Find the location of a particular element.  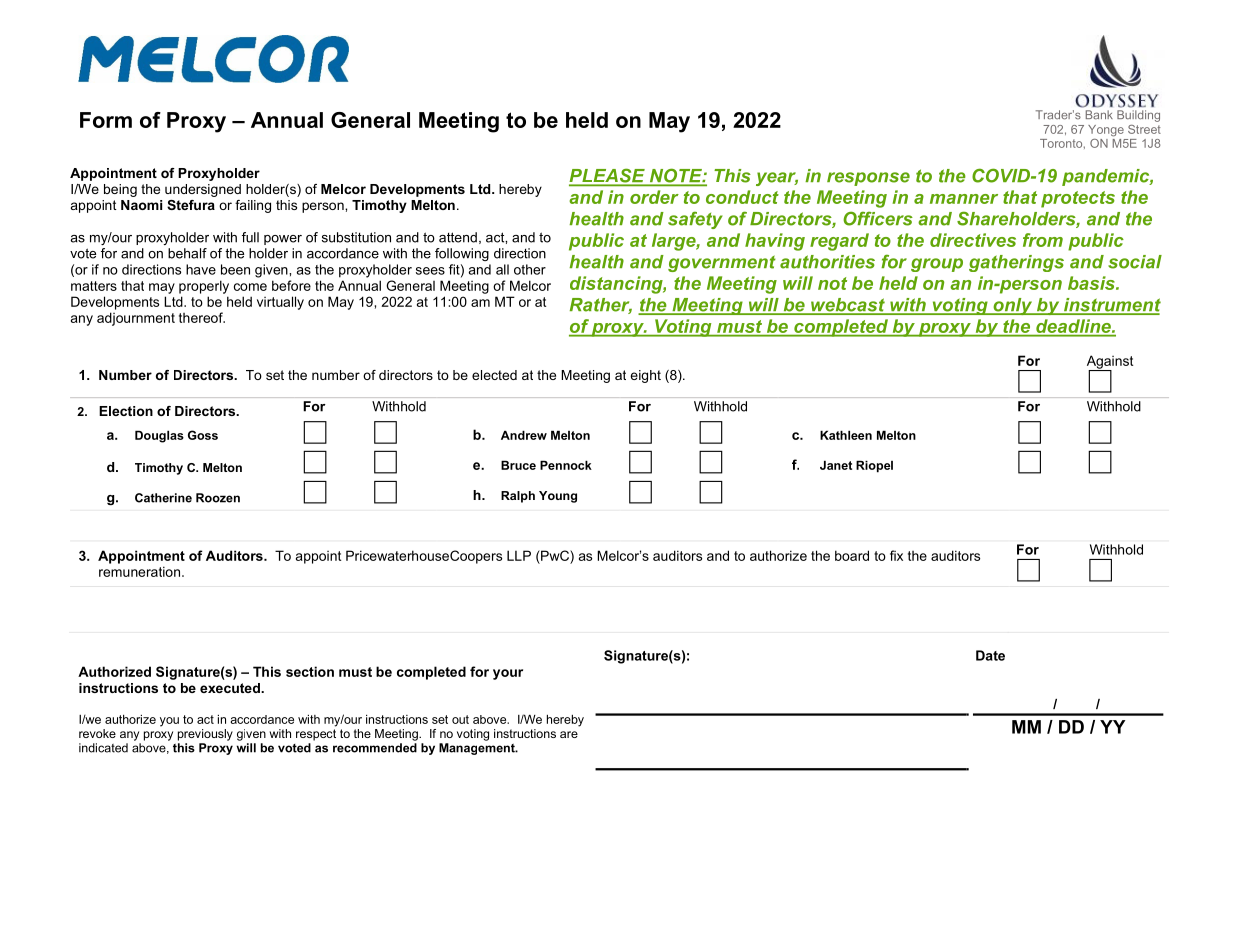

Yonge is located at coordinates (1106, 131).
